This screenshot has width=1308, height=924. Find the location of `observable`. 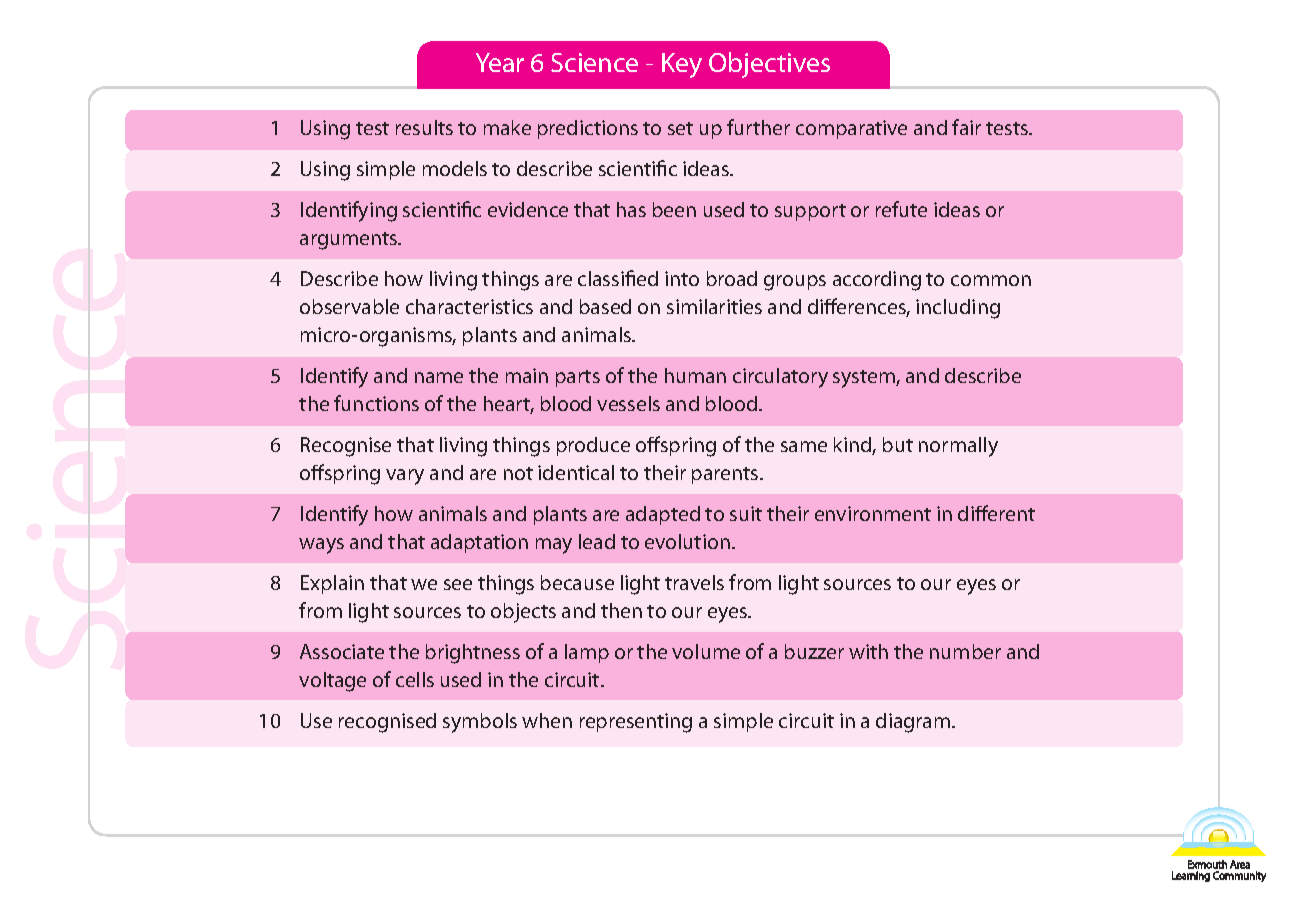

observable is located at coordinates (349, 306).
